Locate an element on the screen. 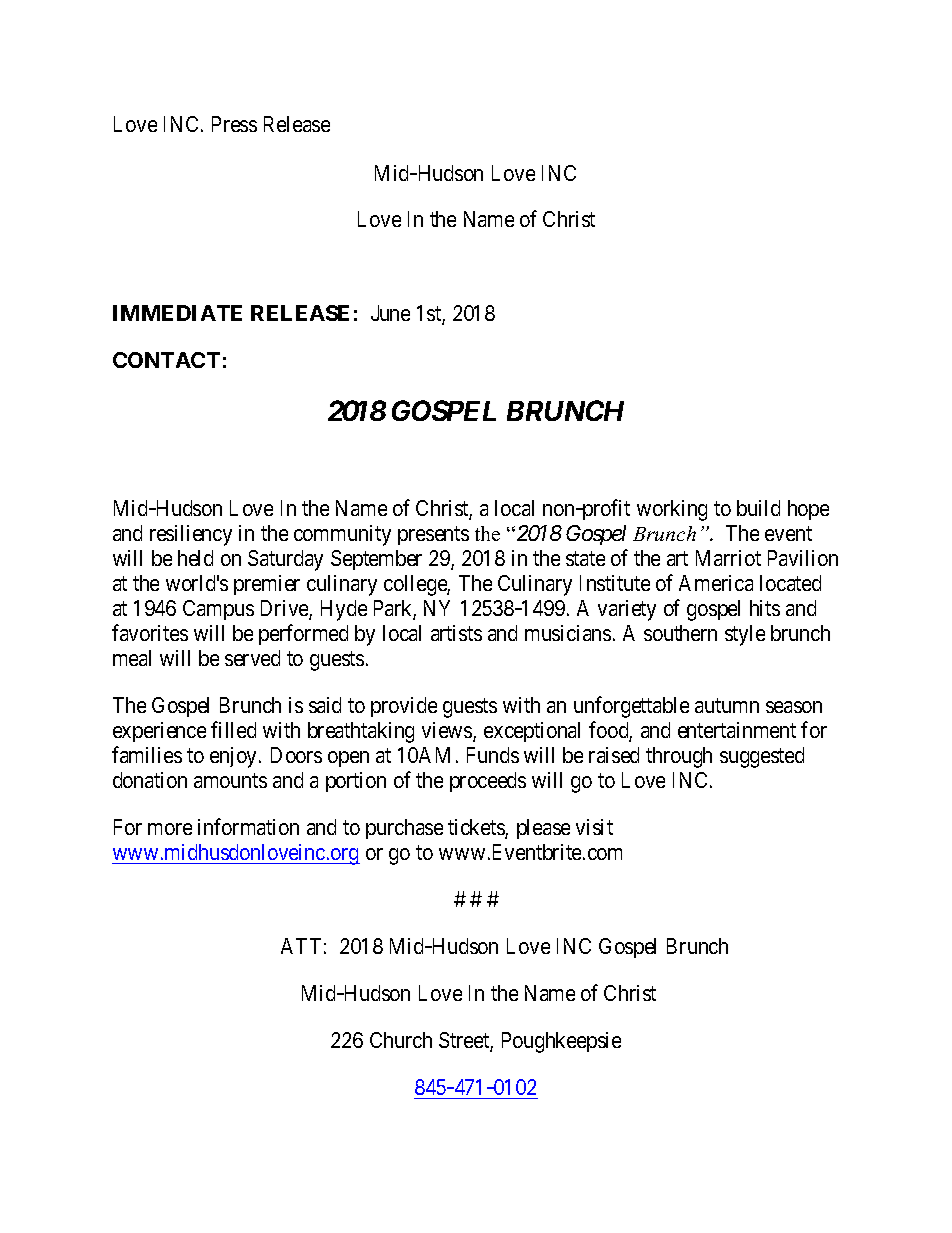 The height and width of the screenshot is (1233, 952). views is located at coordinates (448, 731).
